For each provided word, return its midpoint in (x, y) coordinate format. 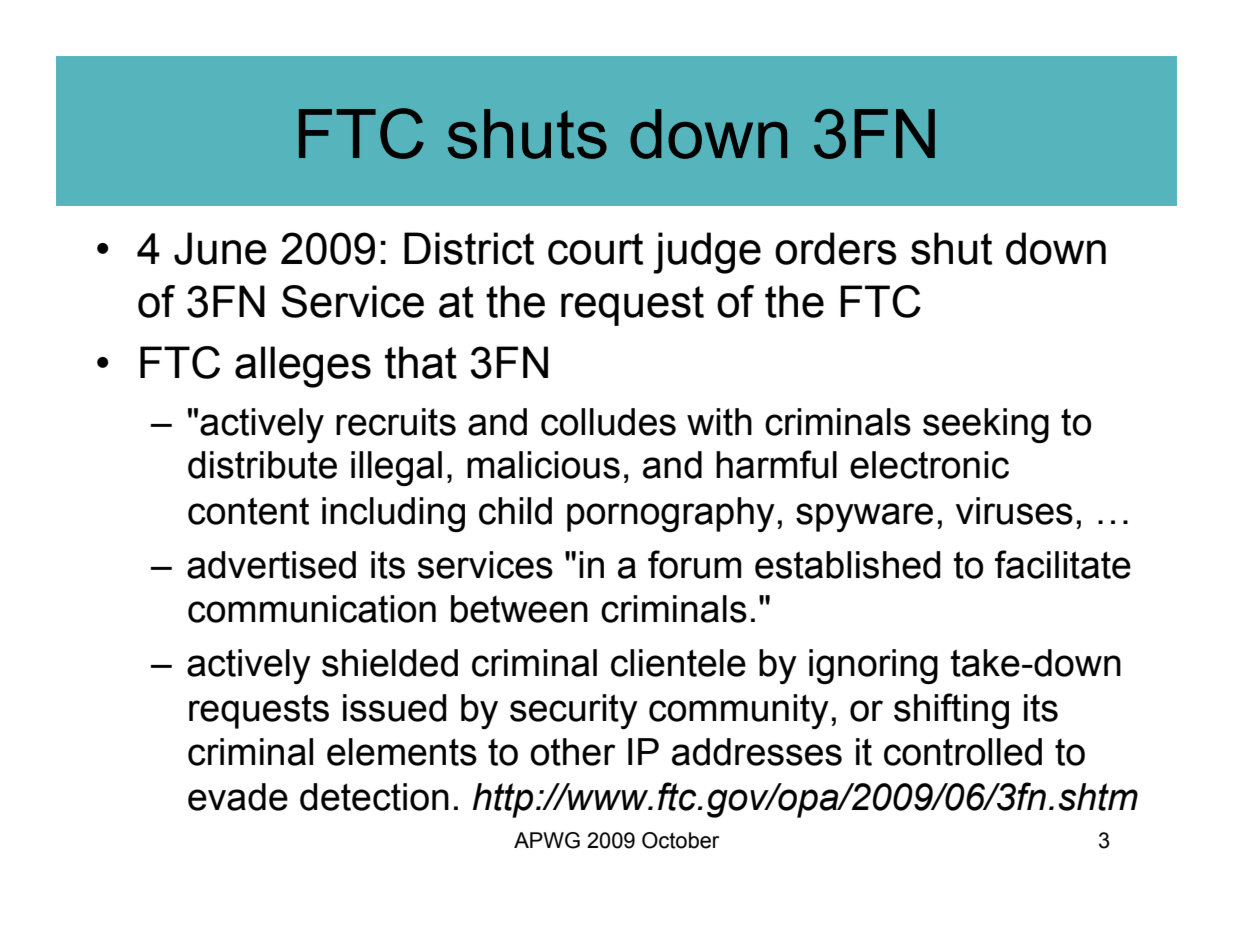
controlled (963, 752)
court (595, 249)
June (220, 248)
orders (836, 248)
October (680, 840)
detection (374, 797)
